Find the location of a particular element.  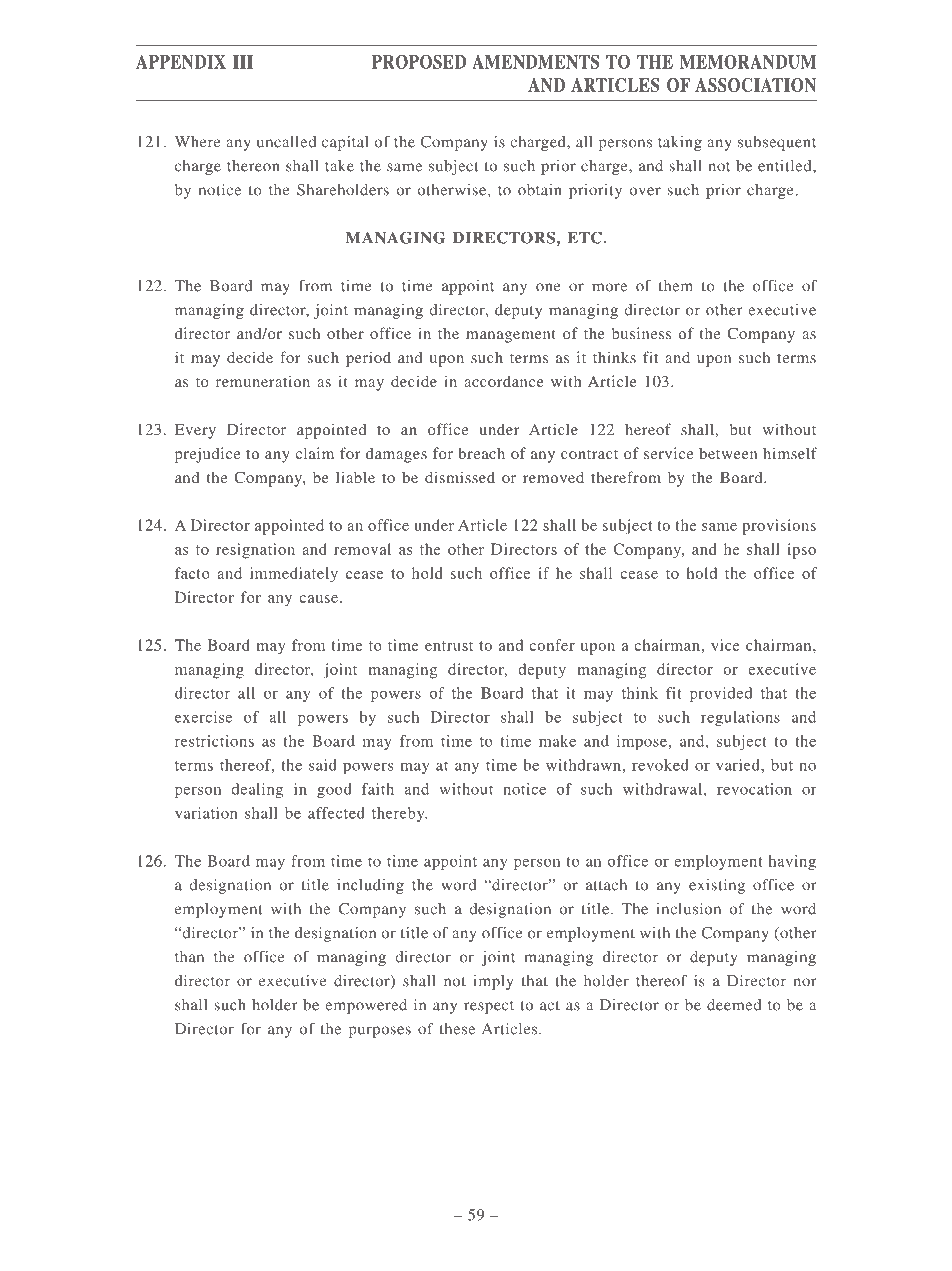

exercise is located at coordinates (203, 717).
